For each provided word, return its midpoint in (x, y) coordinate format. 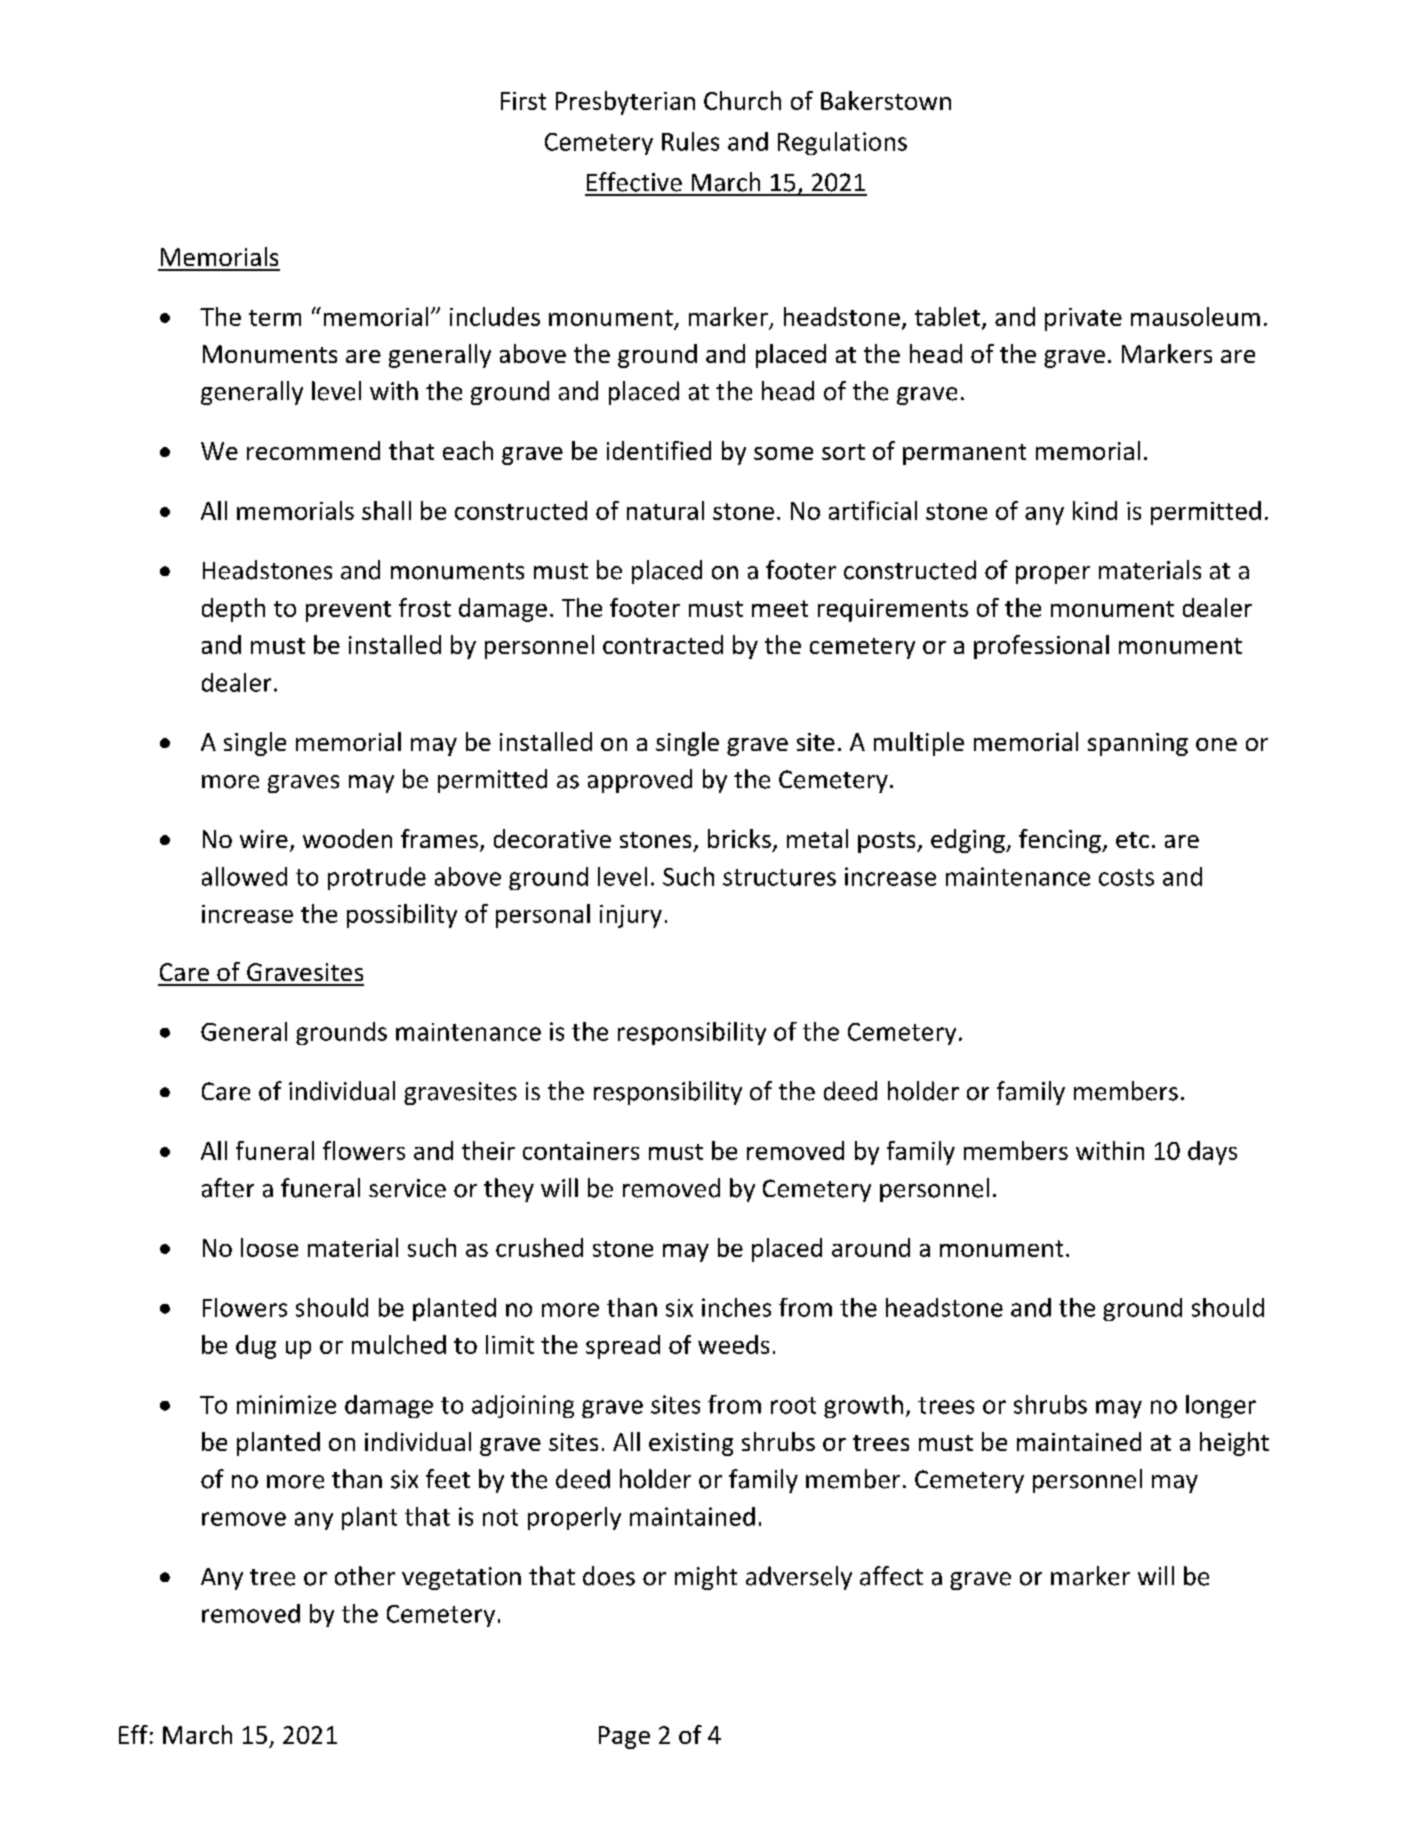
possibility (402, 916)
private (1083, 319)
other (365, 1576)
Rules (690, 141)
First (523, 101)
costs (1126, 877)
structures (779, 877)
